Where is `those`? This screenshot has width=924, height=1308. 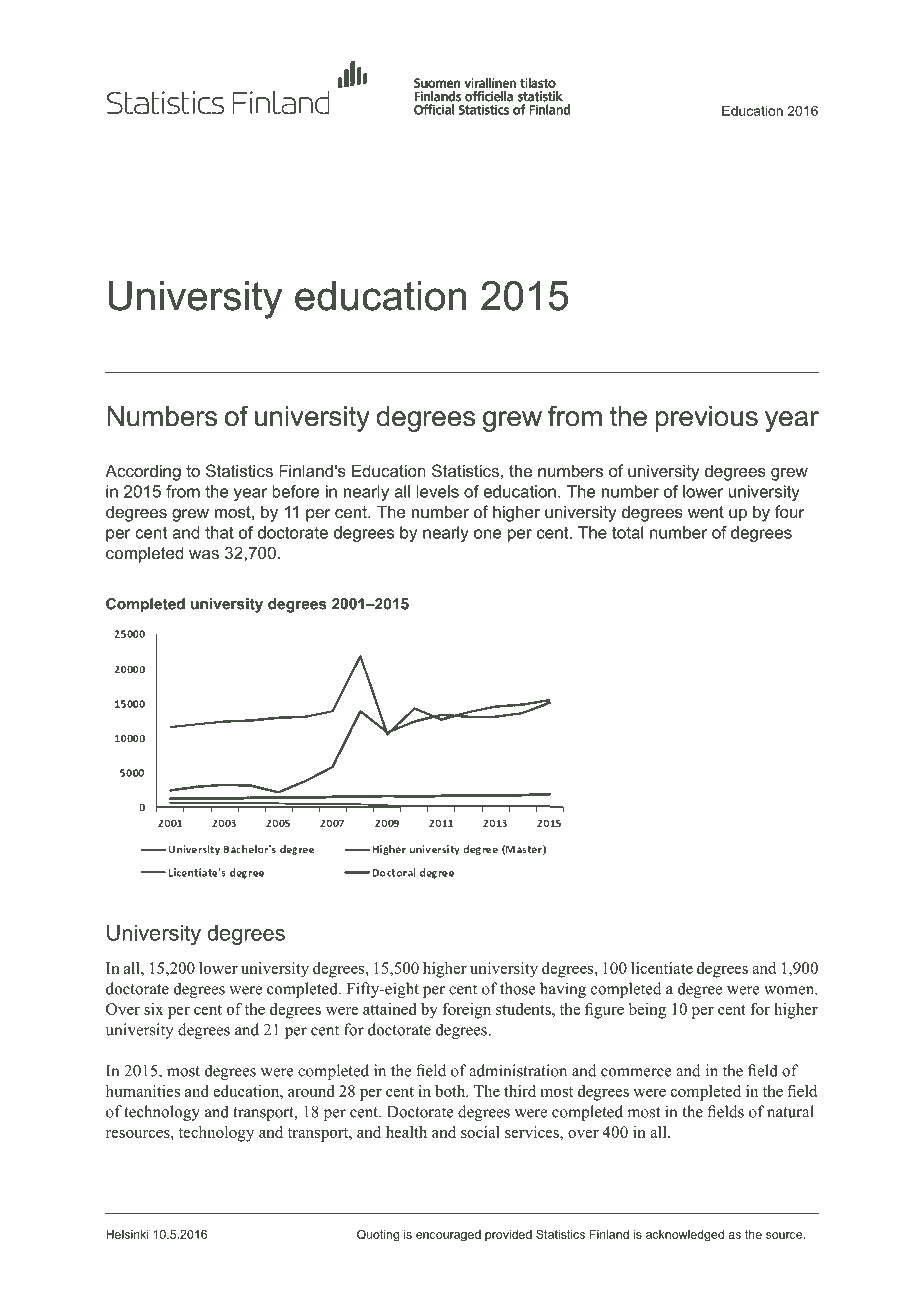
those is located at coordinates (517, 988).
